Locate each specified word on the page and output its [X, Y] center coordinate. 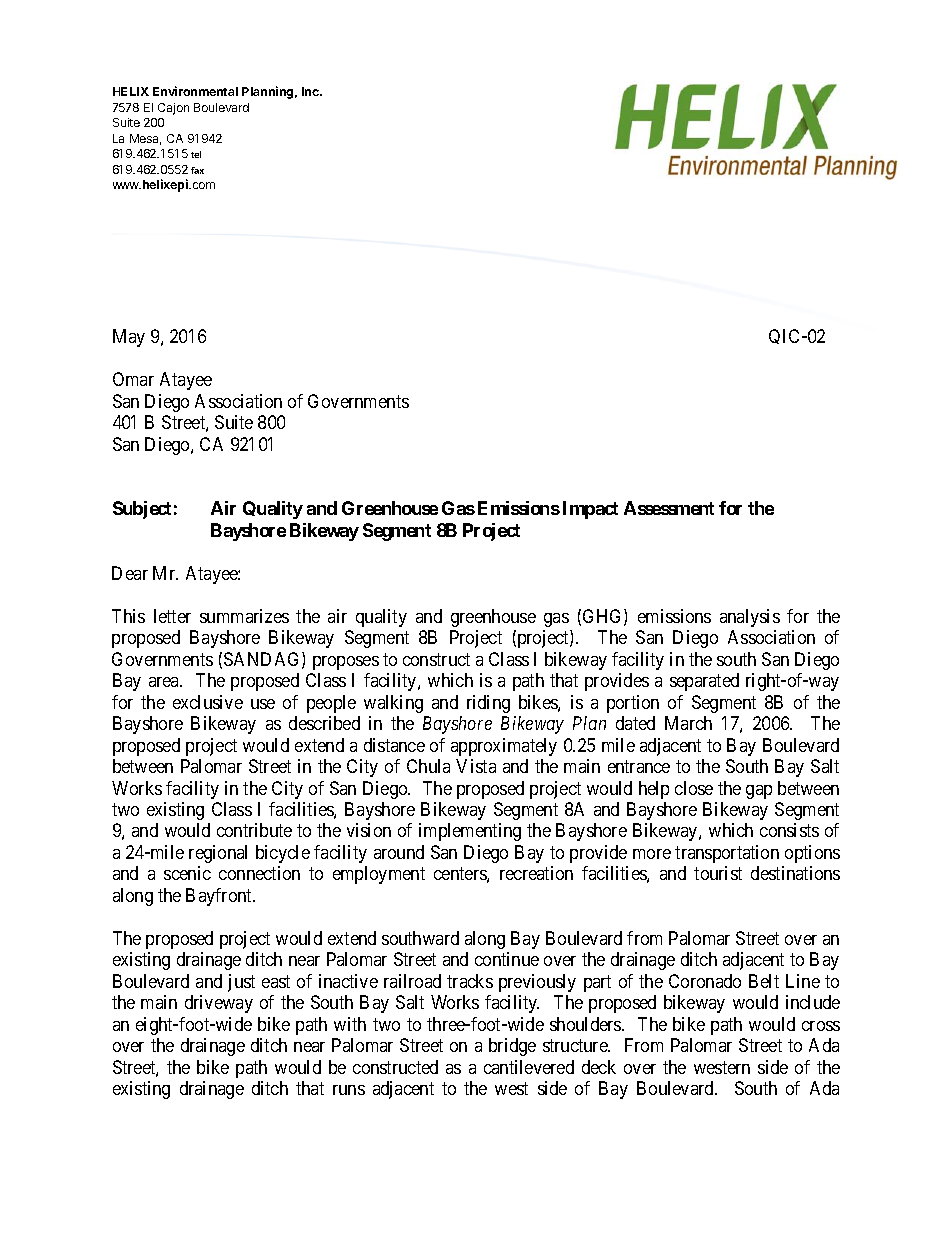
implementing [470, 832]
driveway [219, 1004]
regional [218, 854]
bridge [512, 1047]
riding [488, 704]
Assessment [669, 508]
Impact [590, 510]
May [129, 338]
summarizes [244, 616]
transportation [727, 854]
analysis [750, 618]
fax [197, 170]
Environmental [195, 91]
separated [704, 682]
